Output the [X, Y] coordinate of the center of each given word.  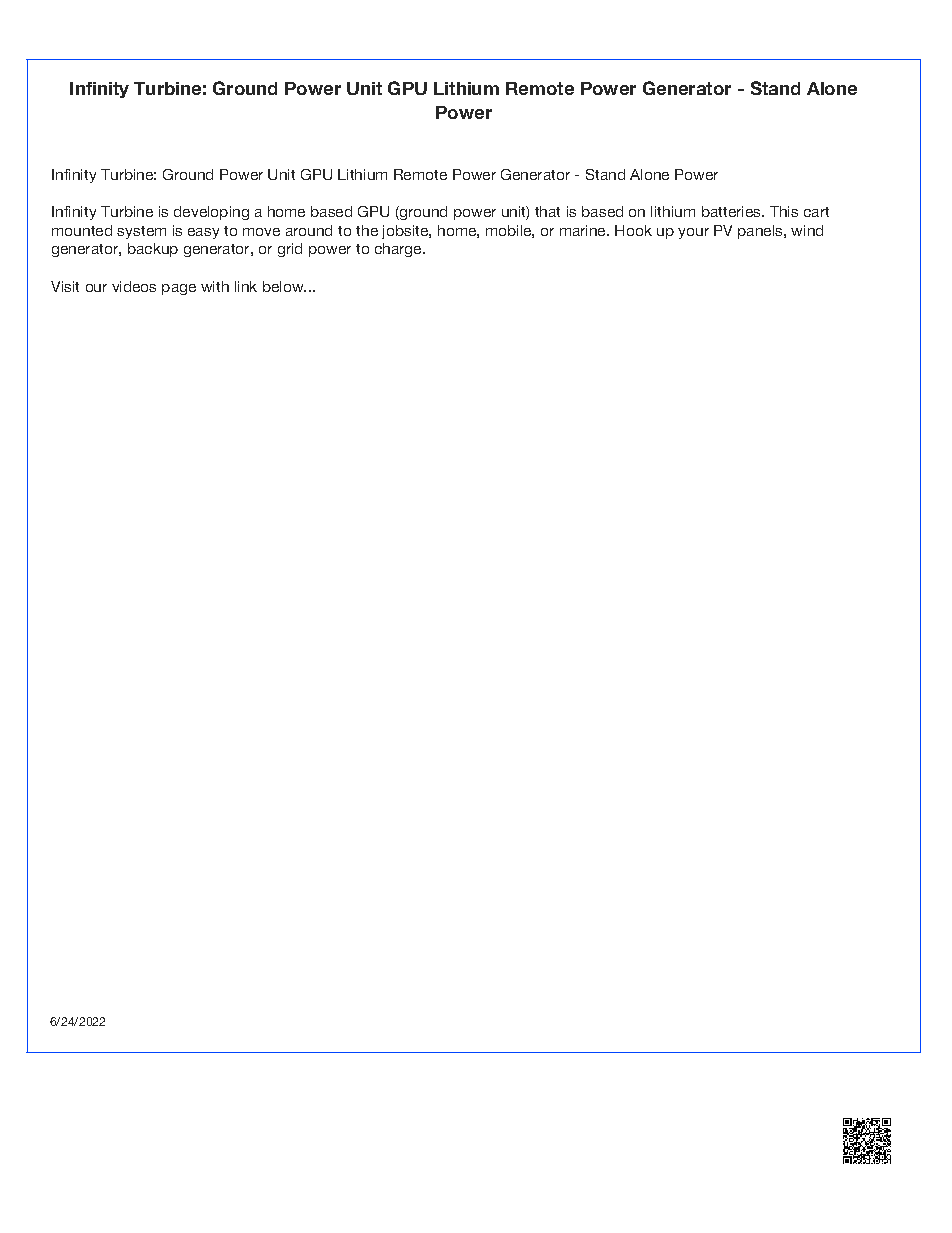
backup [153, 250]
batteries [733, 211]
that [547, 211]
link [246, 286]
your [693, 233]
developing [211, 213]
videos [134, 286]
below [284, 286]
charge [399, 250]
